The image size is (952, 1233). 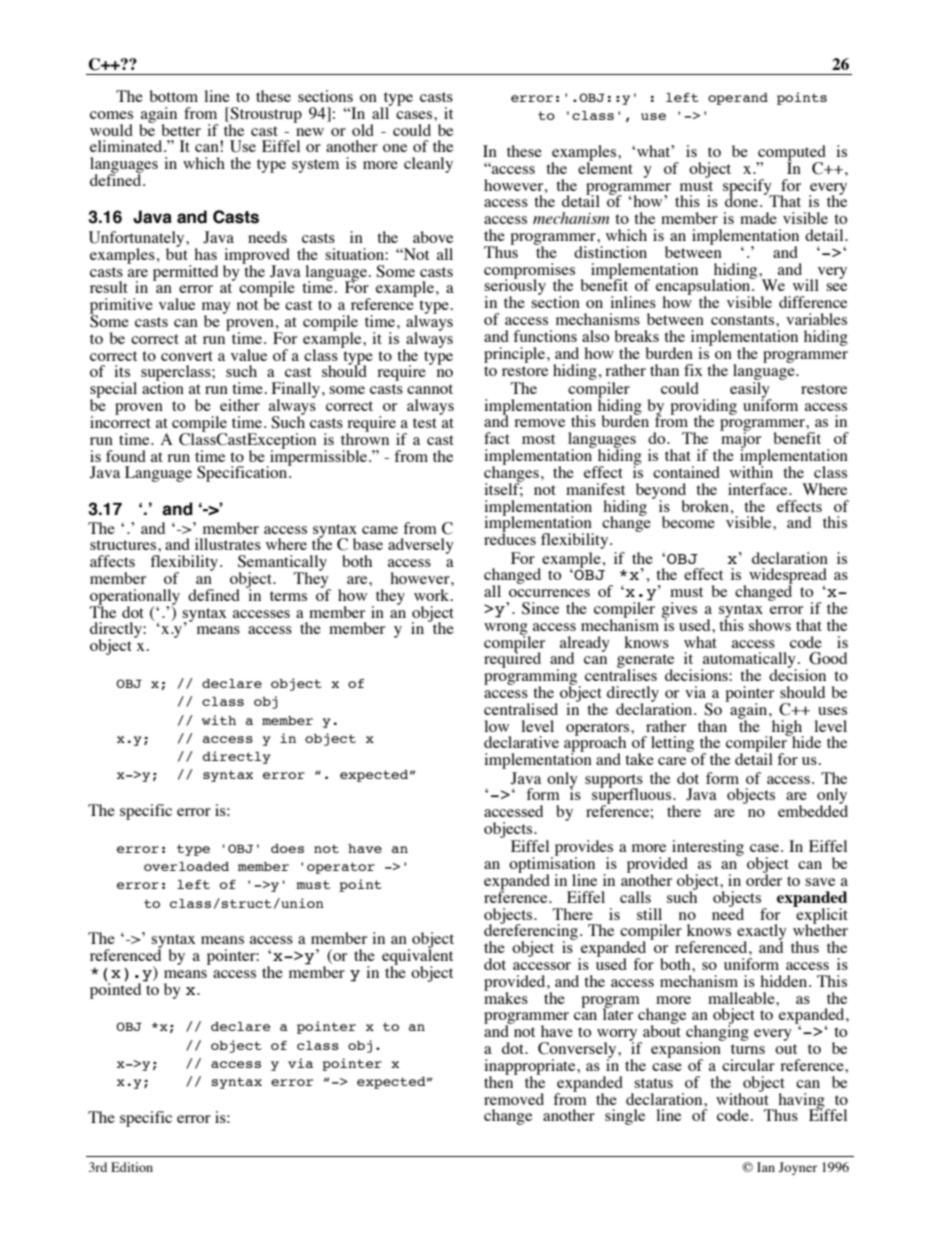 What do you see at coordinates (500, 1081) in the screenshot?
I see `then` at bounding box center [500, 1081].
